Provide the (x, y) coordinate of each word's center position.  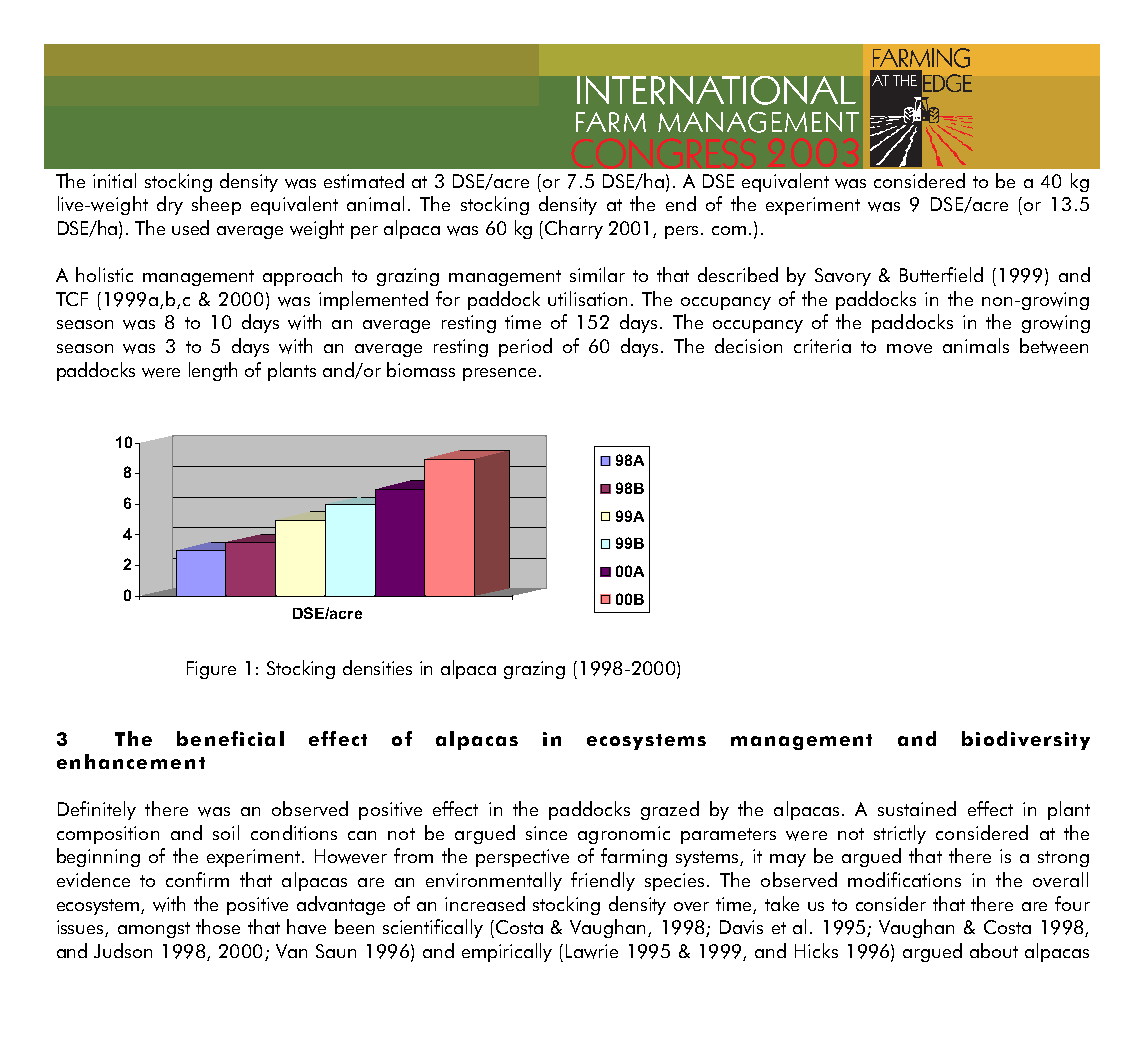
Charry (574, 229)
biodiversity (1026, 740)
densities (377, 667)
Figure (211, 670)
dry (170, 205)
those (218, 926)
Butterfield (941, 274)
